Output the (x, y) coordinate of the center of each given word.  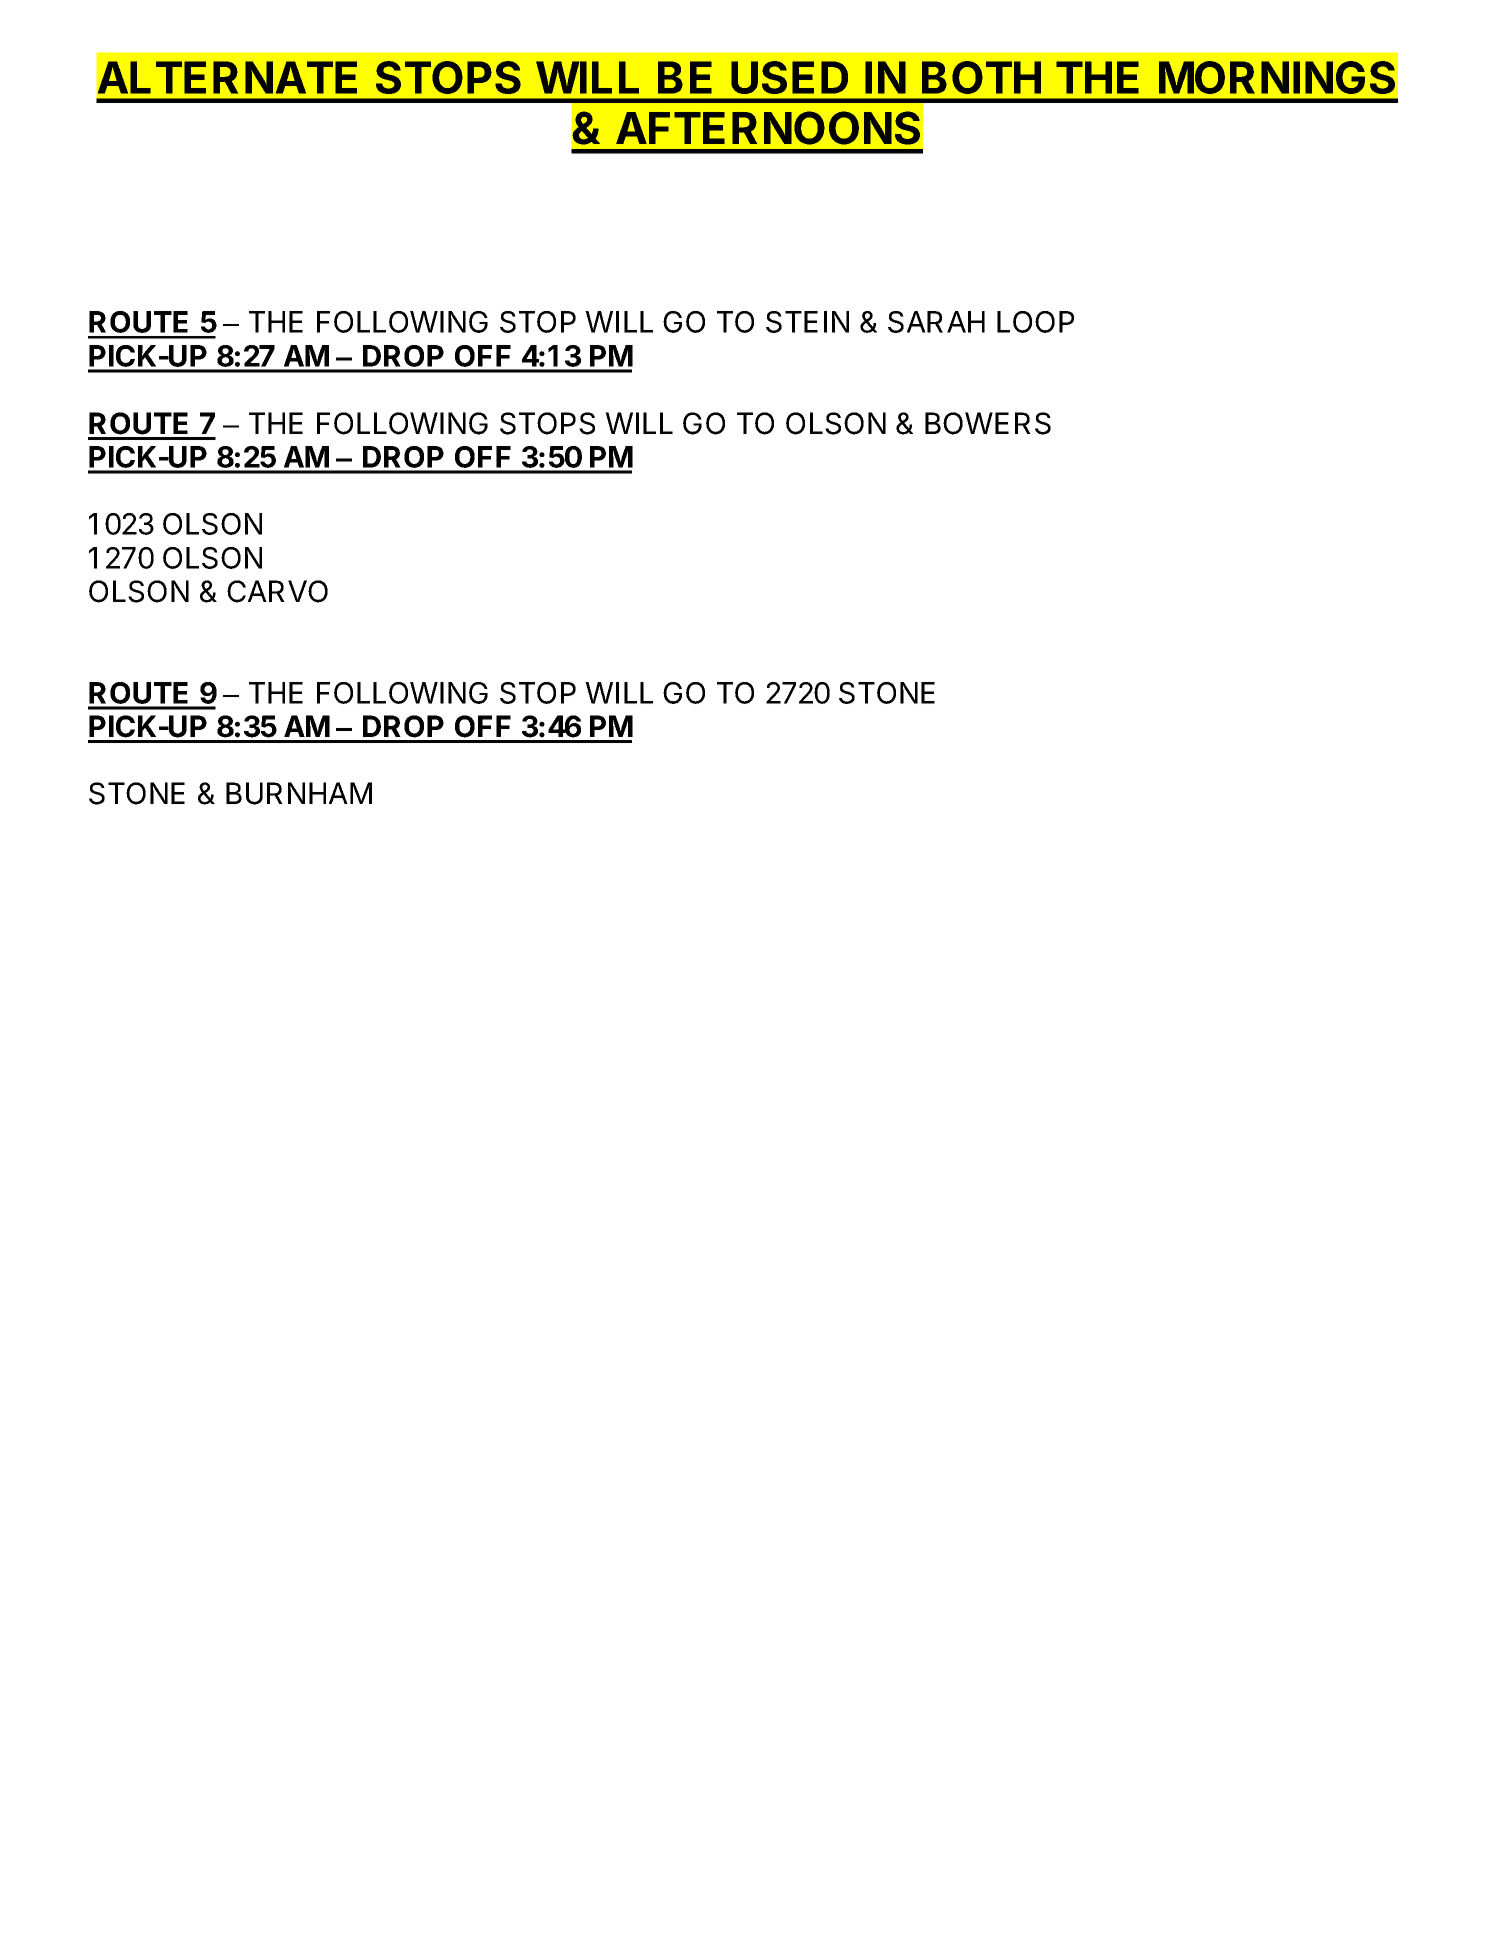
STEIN (807, 322)
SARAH (936, 322)
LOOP (1035, 322)
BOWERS (988, 423)
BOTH (981, 77)
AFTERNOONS (768, 128)
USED (789, 77)
